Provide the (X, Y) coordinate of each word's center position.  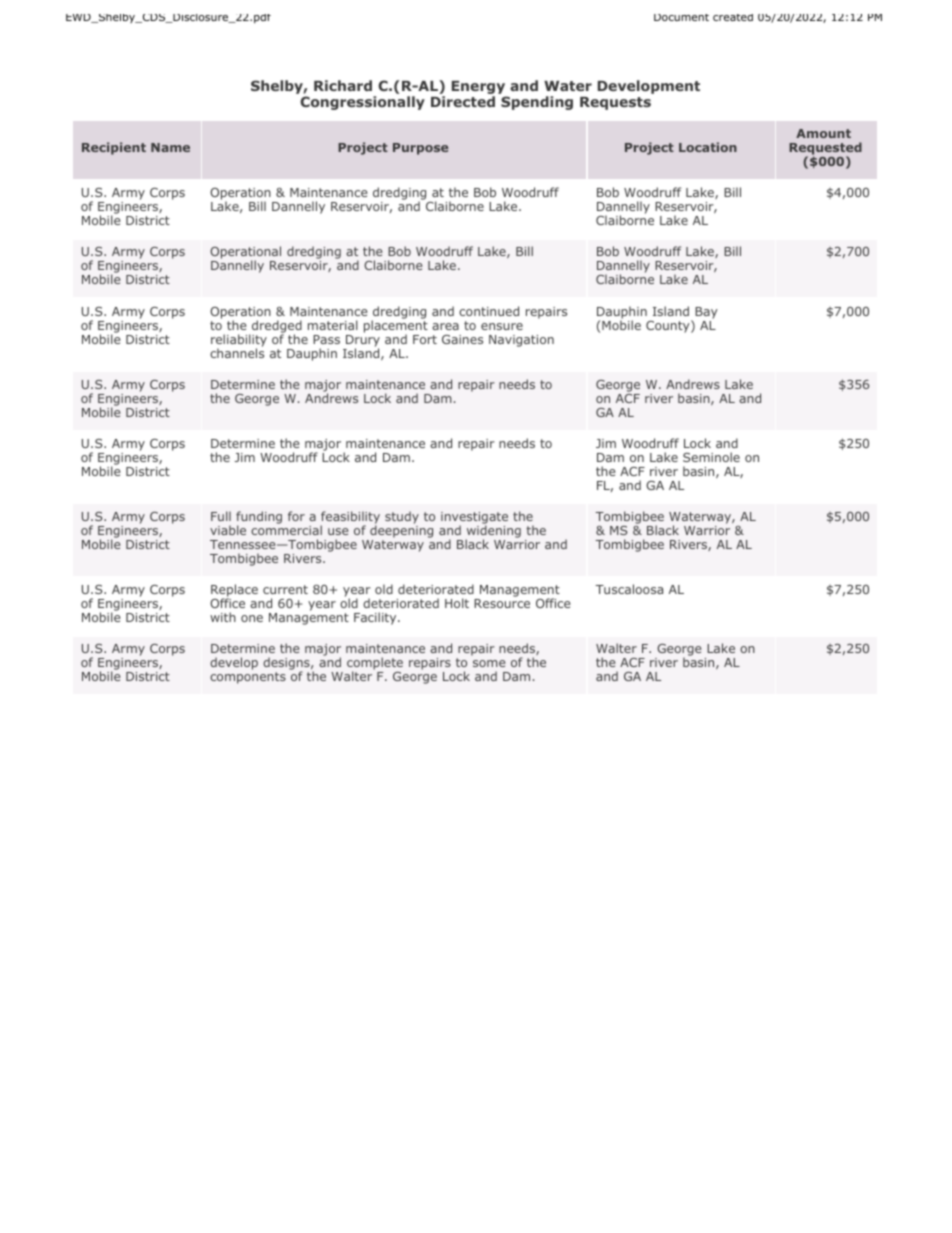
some (489, 663)
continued (489, 311)
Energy (479, 89)
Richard (343, 85)
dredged (277, 327)
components (248, 678)
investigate (474, 519)
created (733, 17)
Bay (706, 313)
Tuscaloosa (629, 589)
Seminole (711, 457)
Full (221, 516)
